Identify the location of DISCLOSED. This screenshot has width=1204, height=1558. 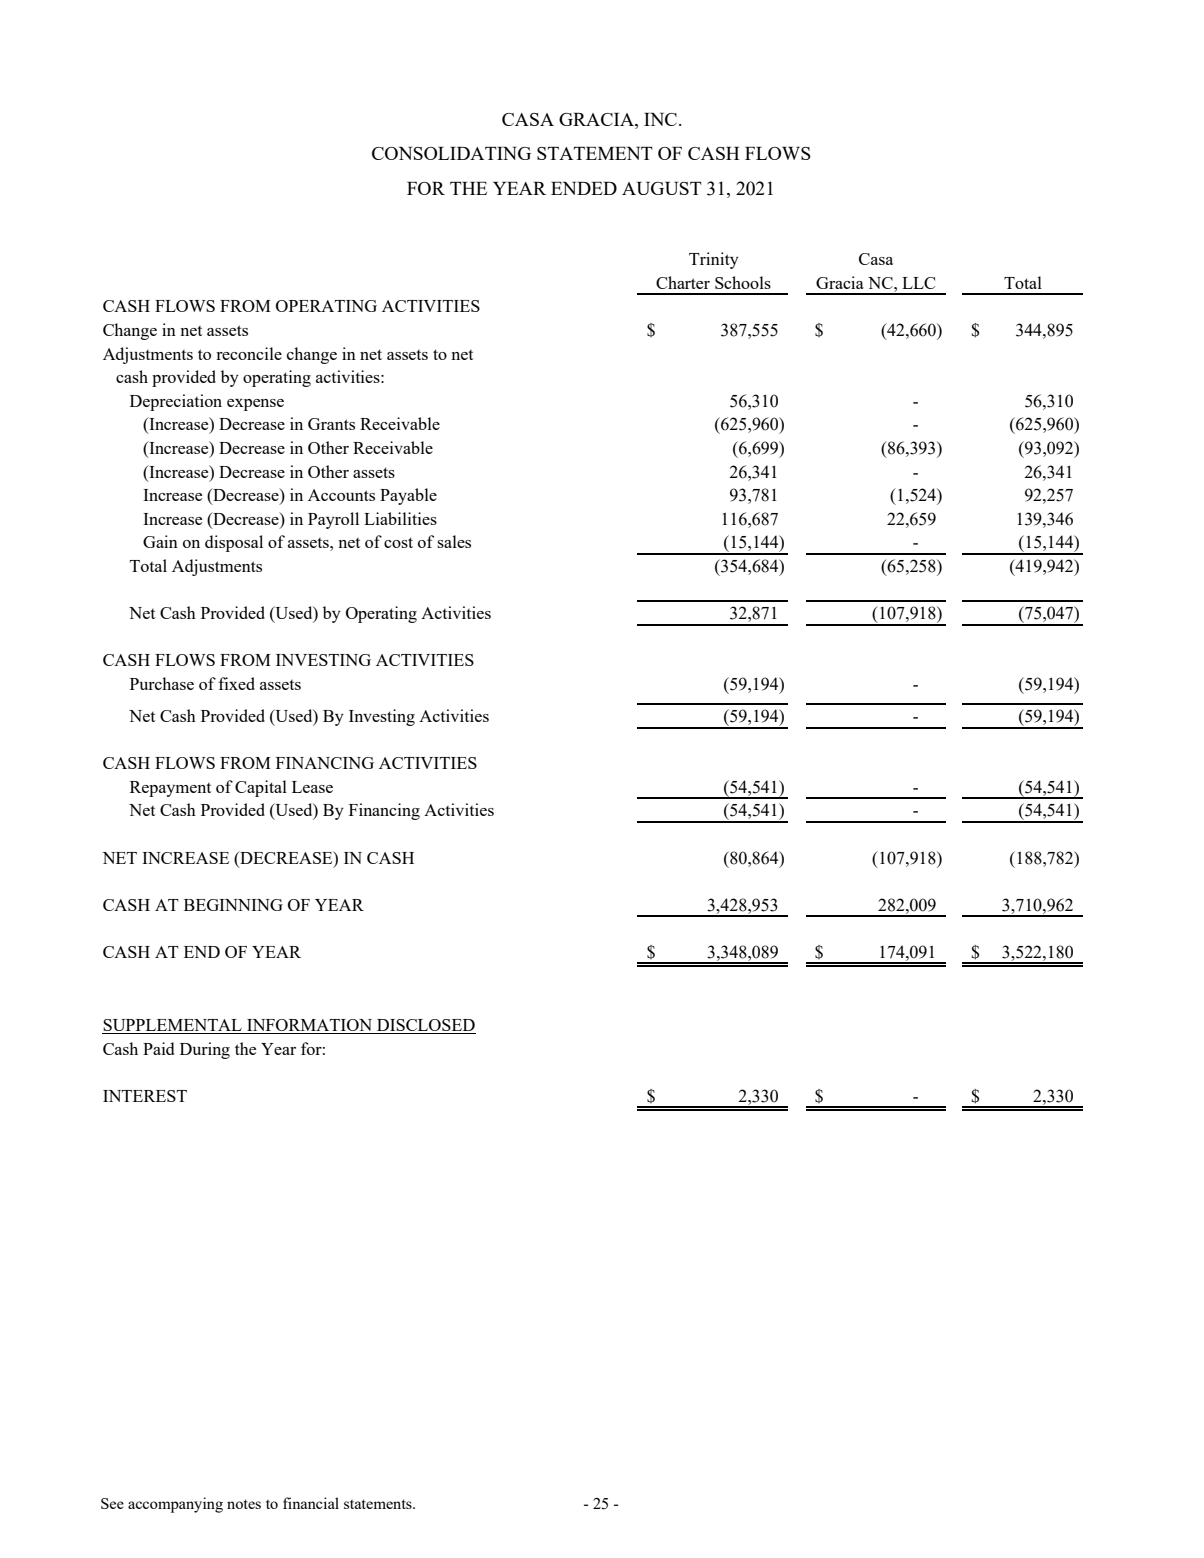
(425, 1026).
